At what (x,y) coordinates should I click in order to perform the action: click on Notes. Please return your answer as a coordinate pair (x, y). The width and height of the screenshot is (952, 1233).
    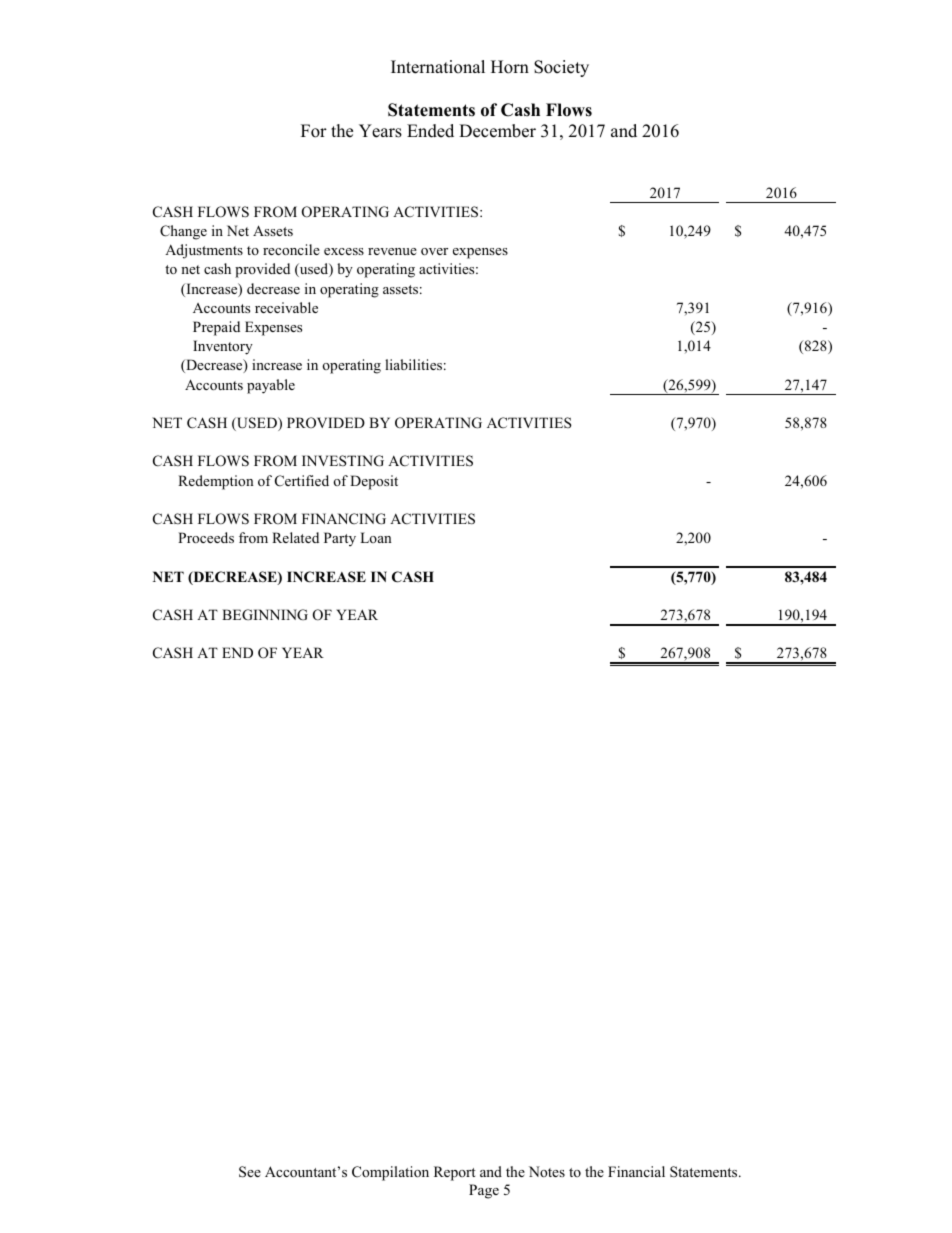
    Looking at the image, I should click on (547, 1171).
